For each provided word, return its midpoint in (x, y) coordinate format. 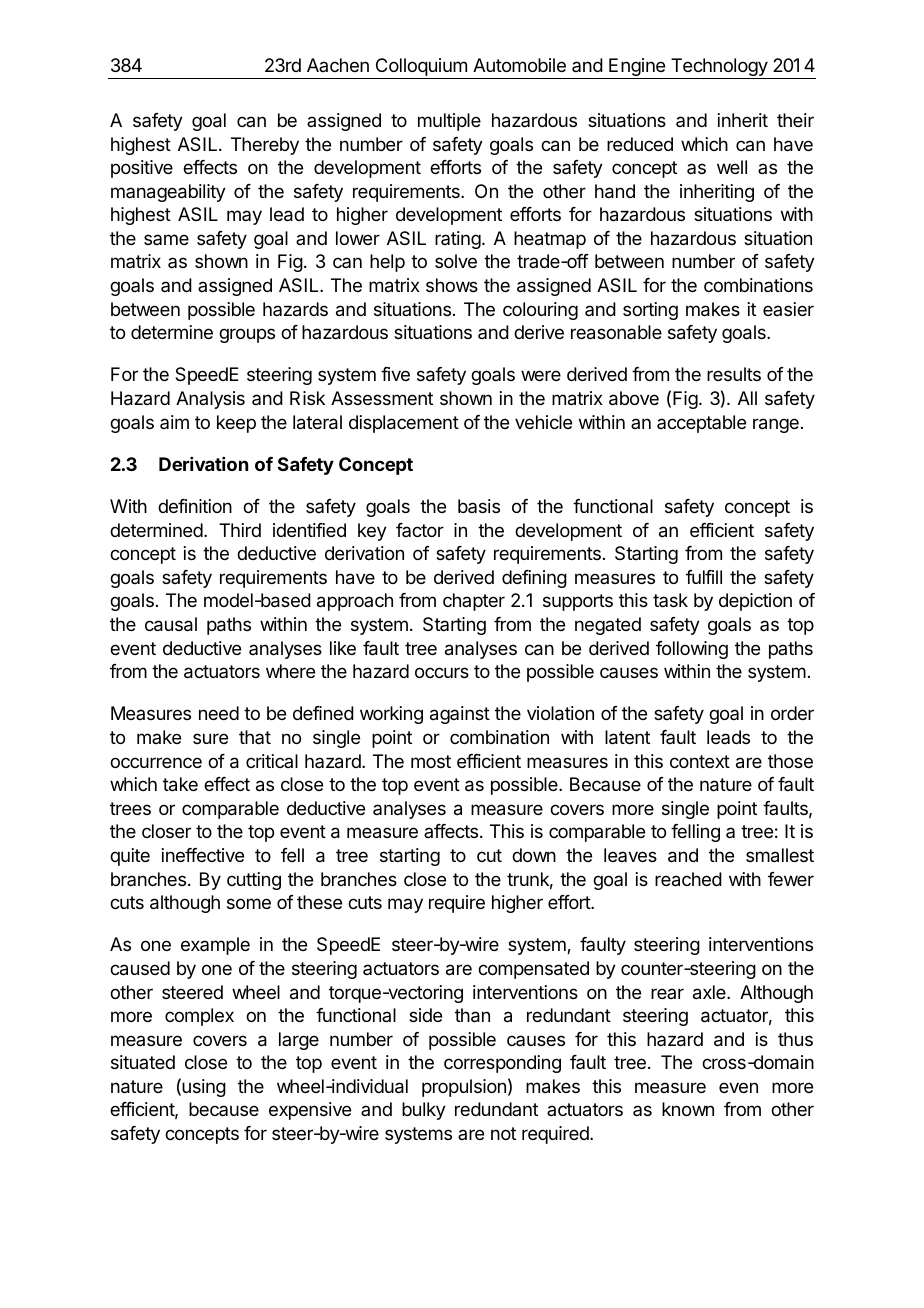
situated (143, 1062)
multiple (449, 122)
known (688, 1109)
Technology (719, 68)
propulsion (464, 1088)
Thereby (265, 146)
